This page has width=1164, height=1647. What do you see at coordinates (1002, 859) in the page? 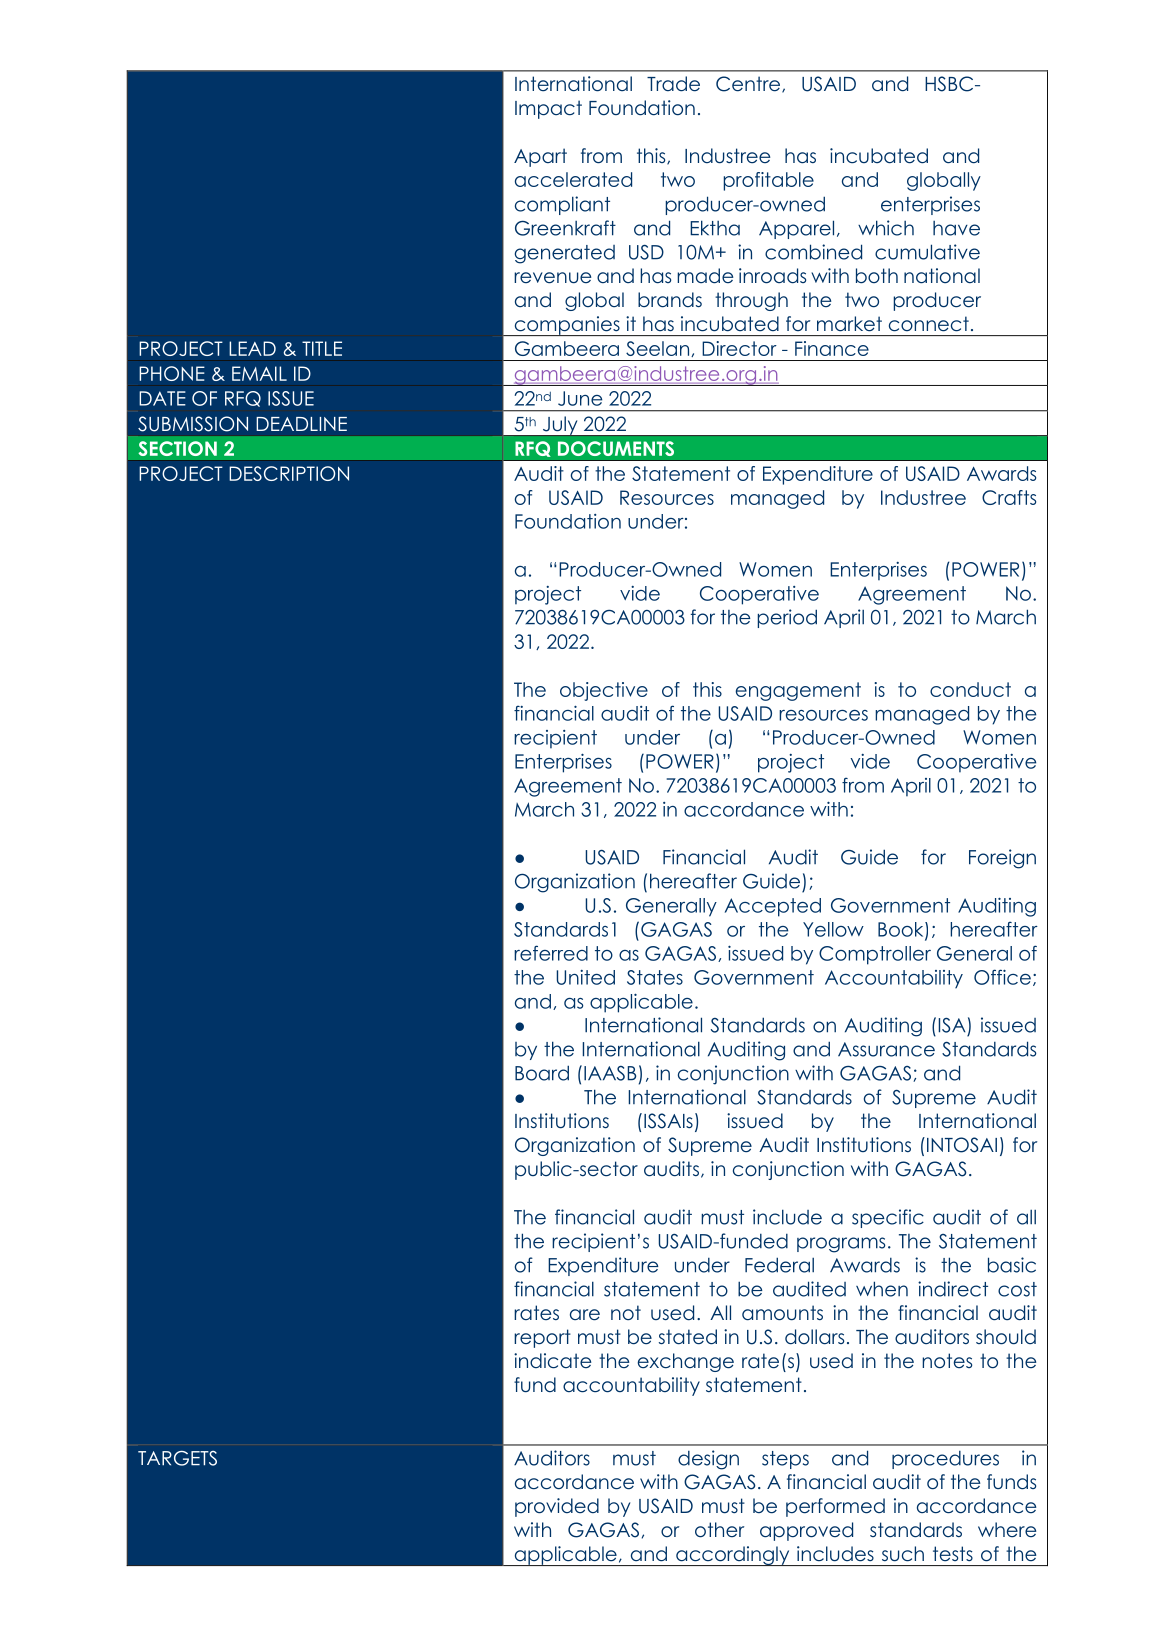
I see `Foreign` at bounding box center [1002, 859].
